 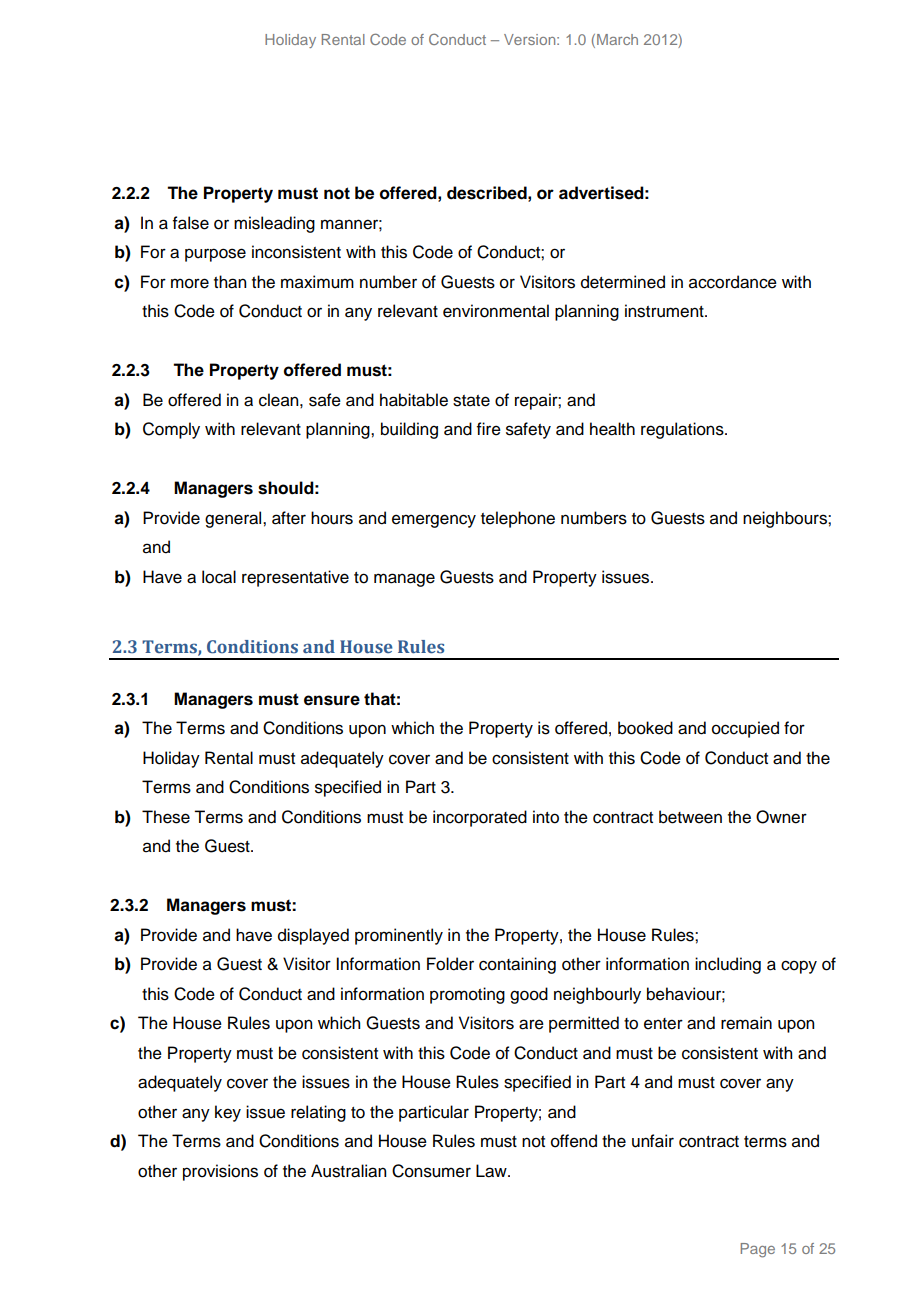 I want to click on misleading, so click(x=274, y=224).
